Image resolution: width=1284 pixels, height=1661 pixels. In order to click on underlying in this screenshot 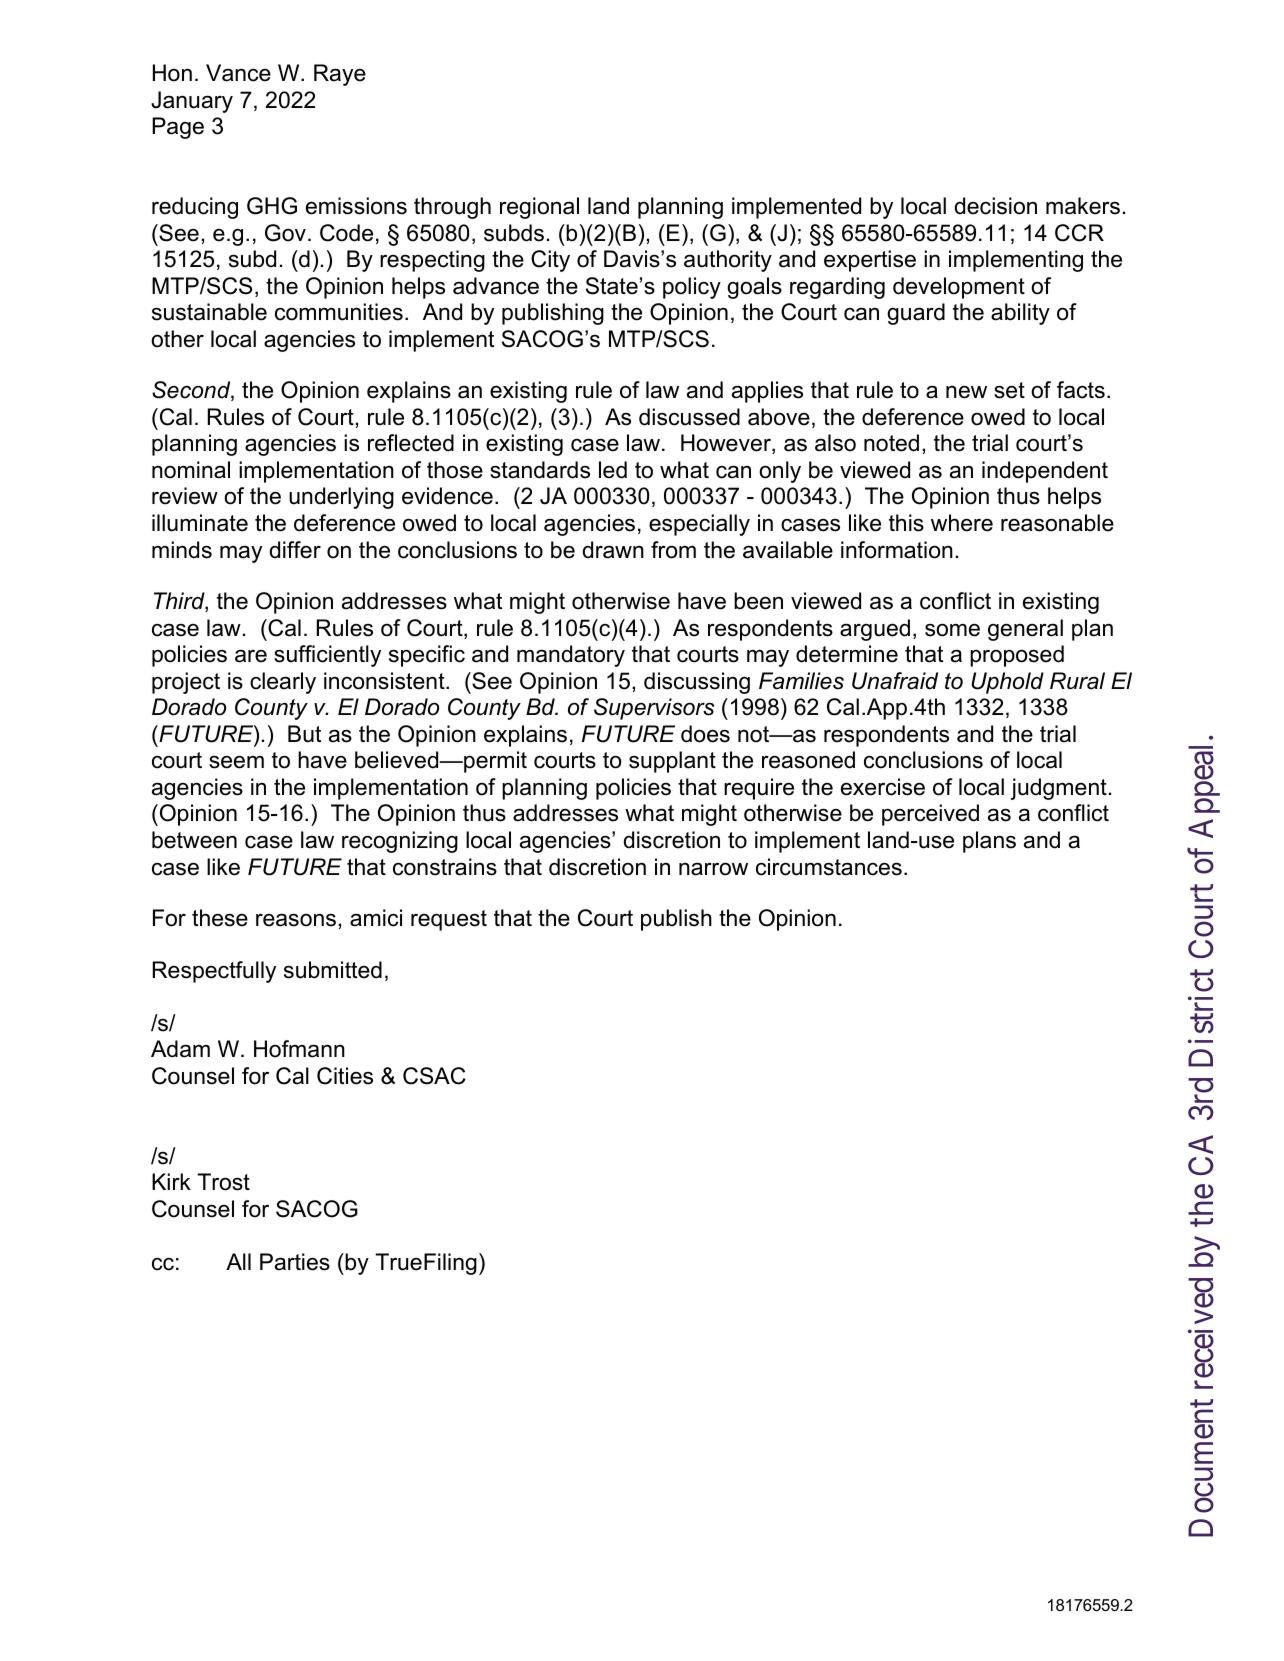, I will do `click(341, 498)`.
